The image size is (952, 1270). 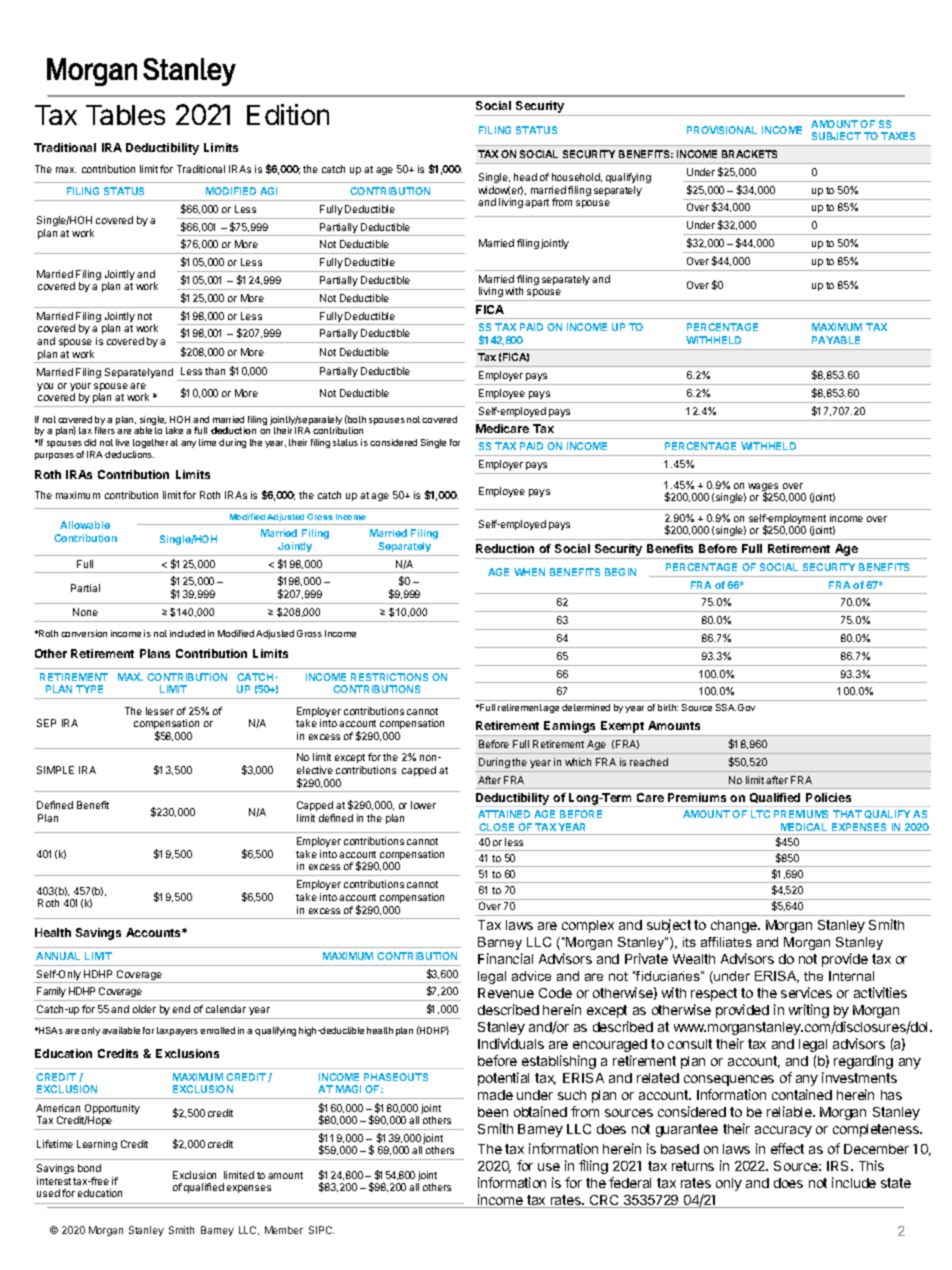 I want to click on change, so click(x=735, y=926).
